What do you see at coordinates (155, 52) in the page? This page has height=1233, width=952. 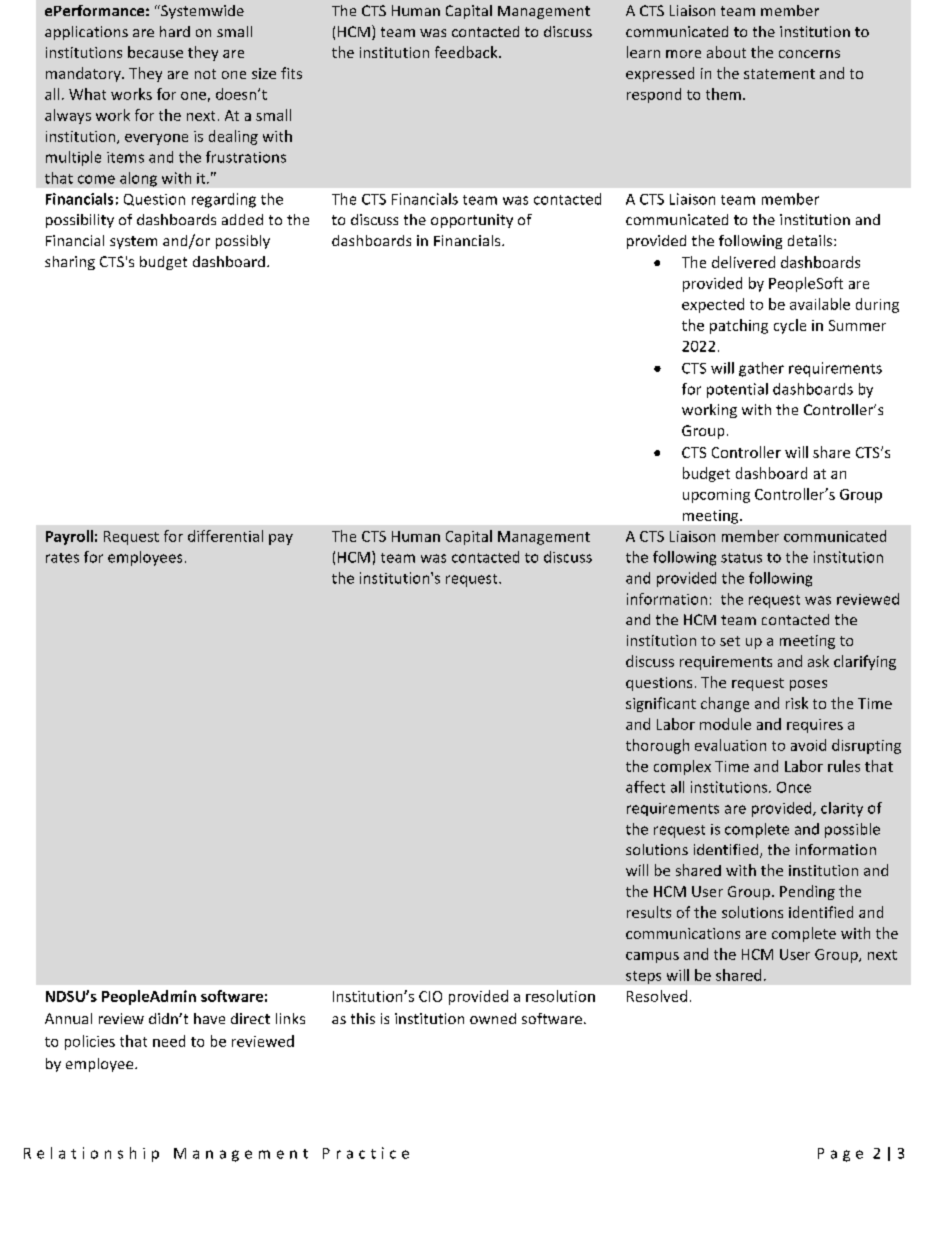 I see `because` at bounding box center [155, 52].
